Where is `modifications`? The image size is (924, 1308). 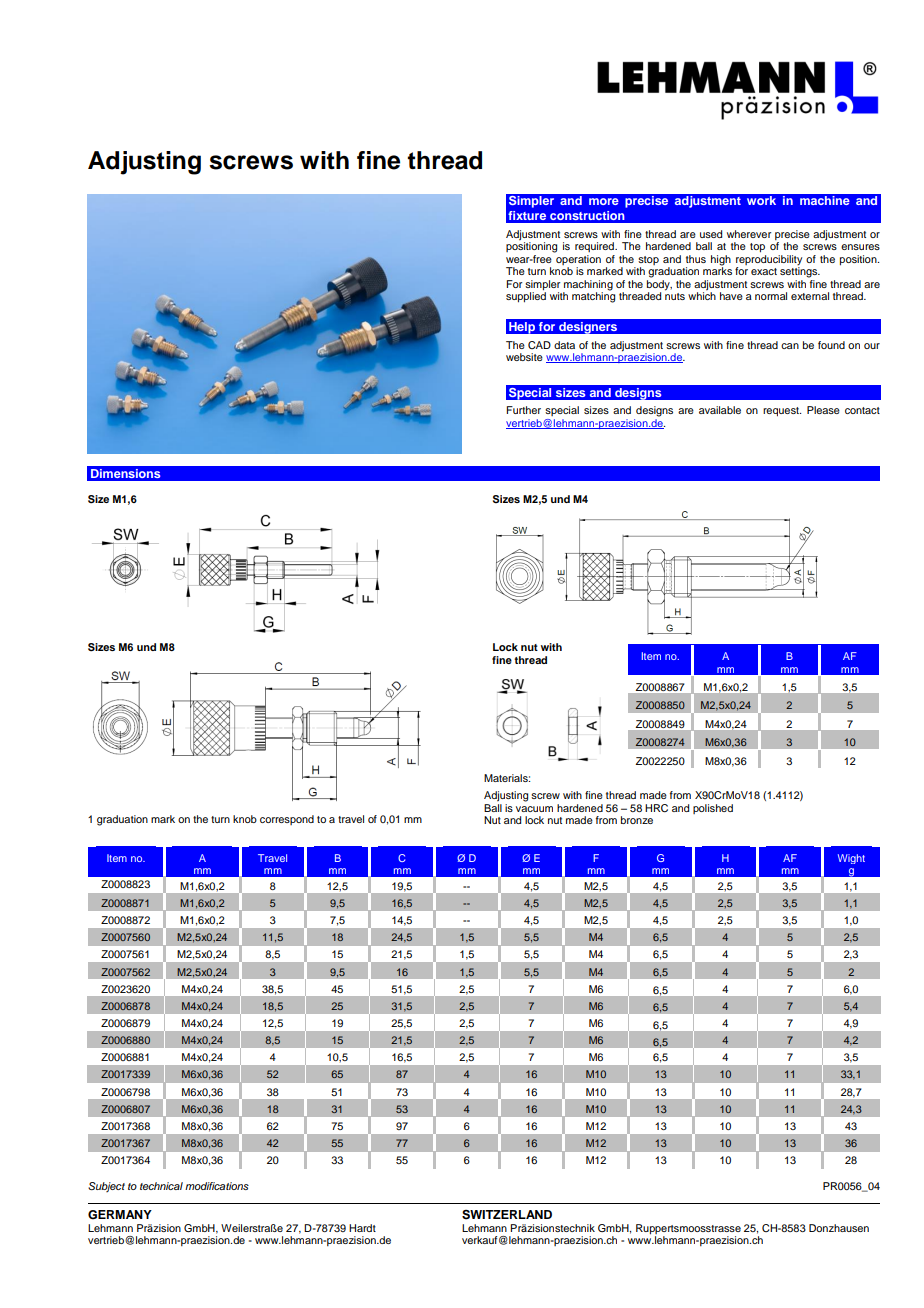 modifications is located at coordinates (217, 1186).
